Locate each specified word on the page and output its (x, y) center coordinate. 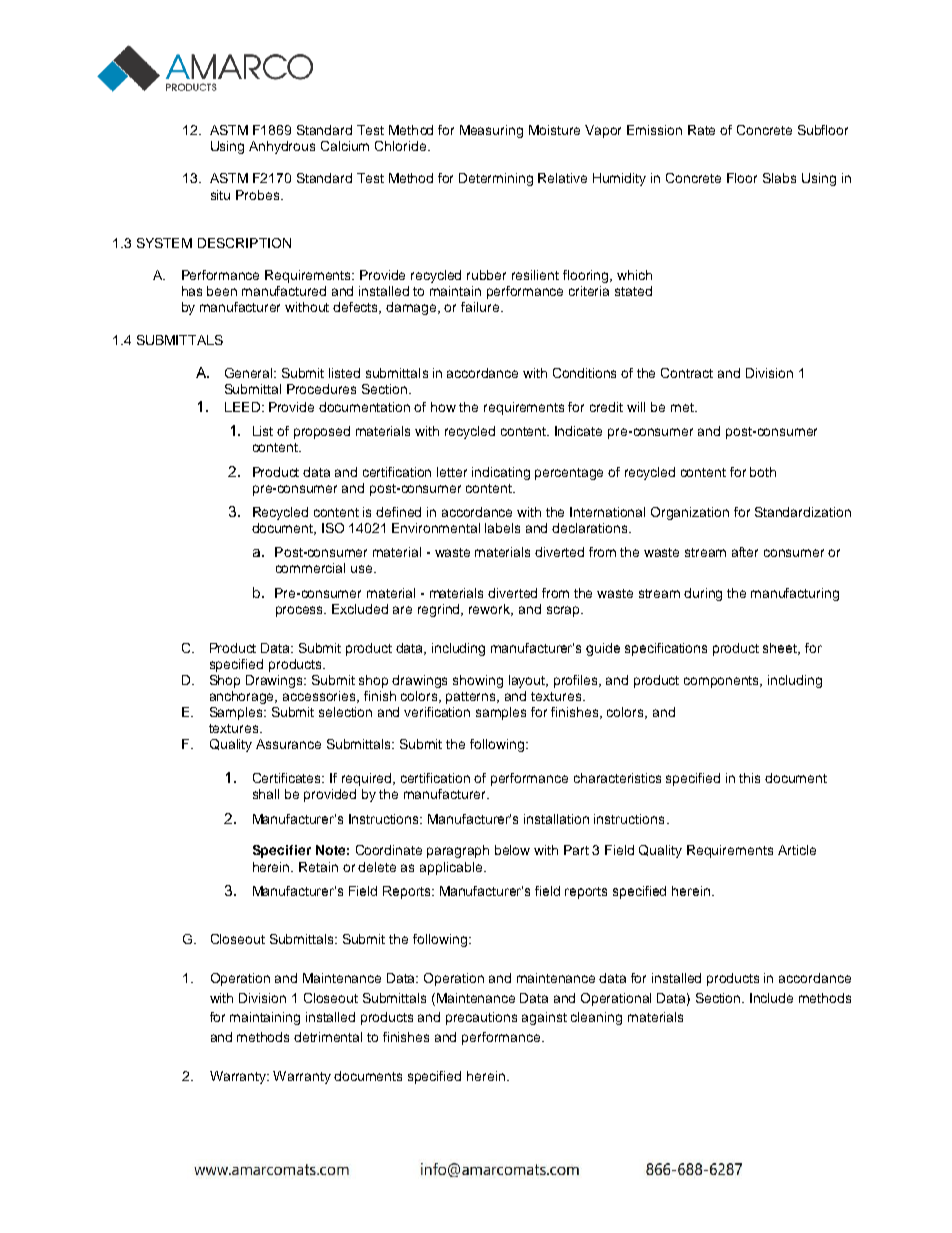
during (703, 594)
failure (481, 307)
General (250, 373)
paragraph (458, 851)
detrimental (328, 1037)
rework (491, 610)
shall (266, 794)
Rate (701, 130)
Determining (496, 179)
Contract (687, 373)
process (301, 611)
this (749, 778)
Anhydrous (282, 147)
